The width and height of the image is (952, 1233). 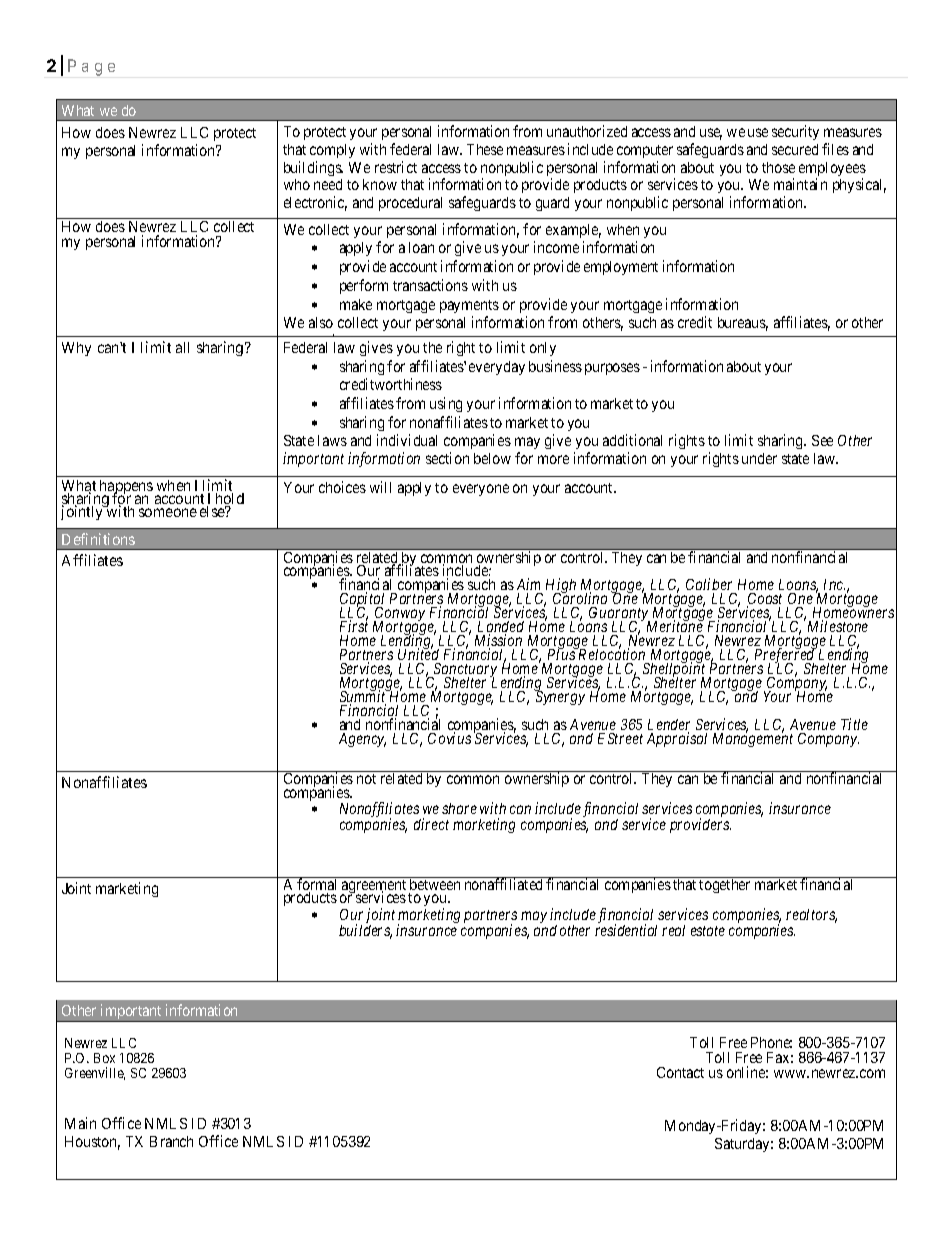 I want to click on who, so click(x=297, y=184).
